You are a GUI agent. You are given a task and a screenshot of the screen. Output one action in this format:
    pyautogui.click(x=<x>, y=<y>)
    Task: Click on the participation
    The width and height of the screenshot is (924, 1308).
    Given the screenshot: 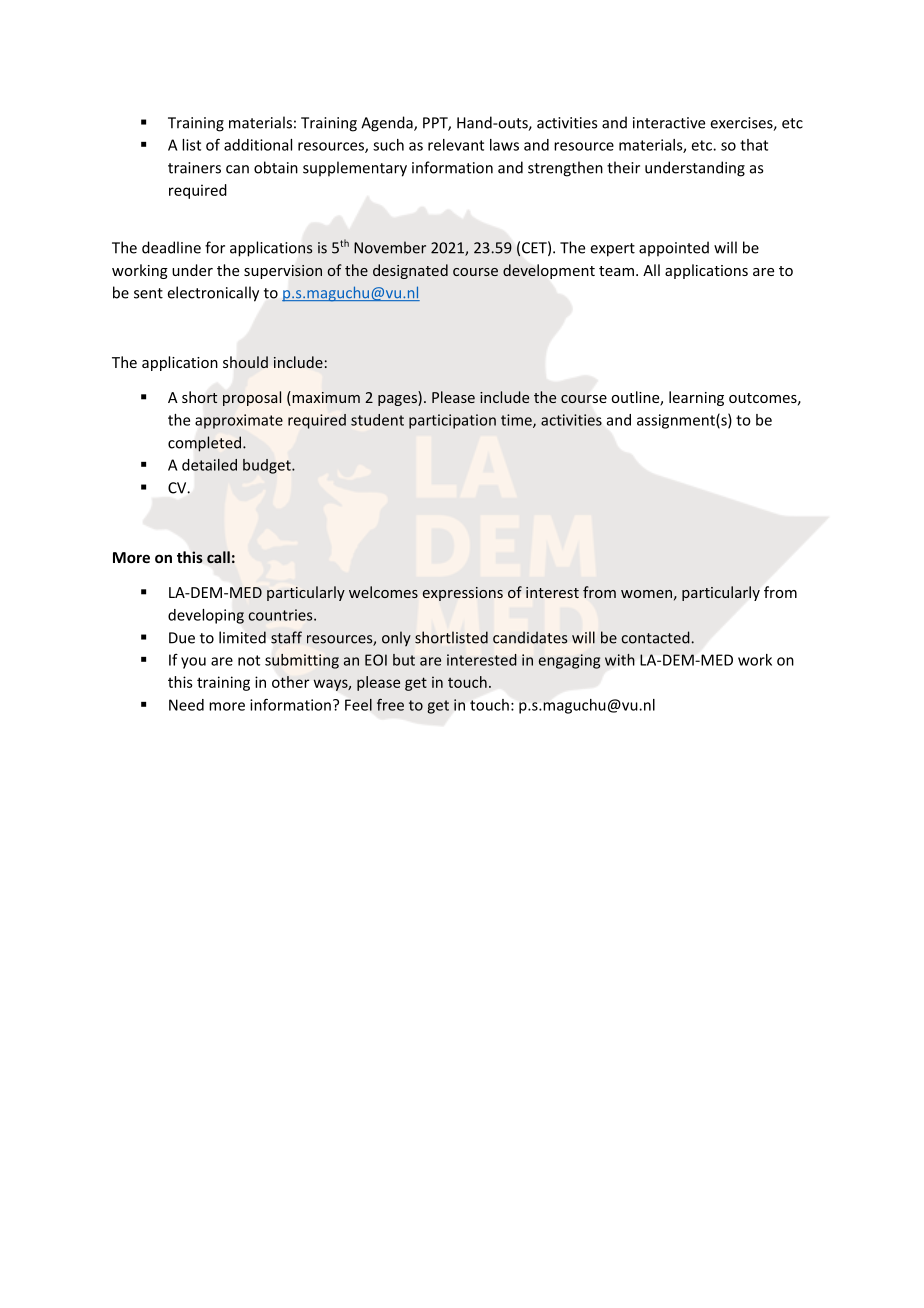 What is the action you would take?
    pyautogui.click(x=452, y=421)
